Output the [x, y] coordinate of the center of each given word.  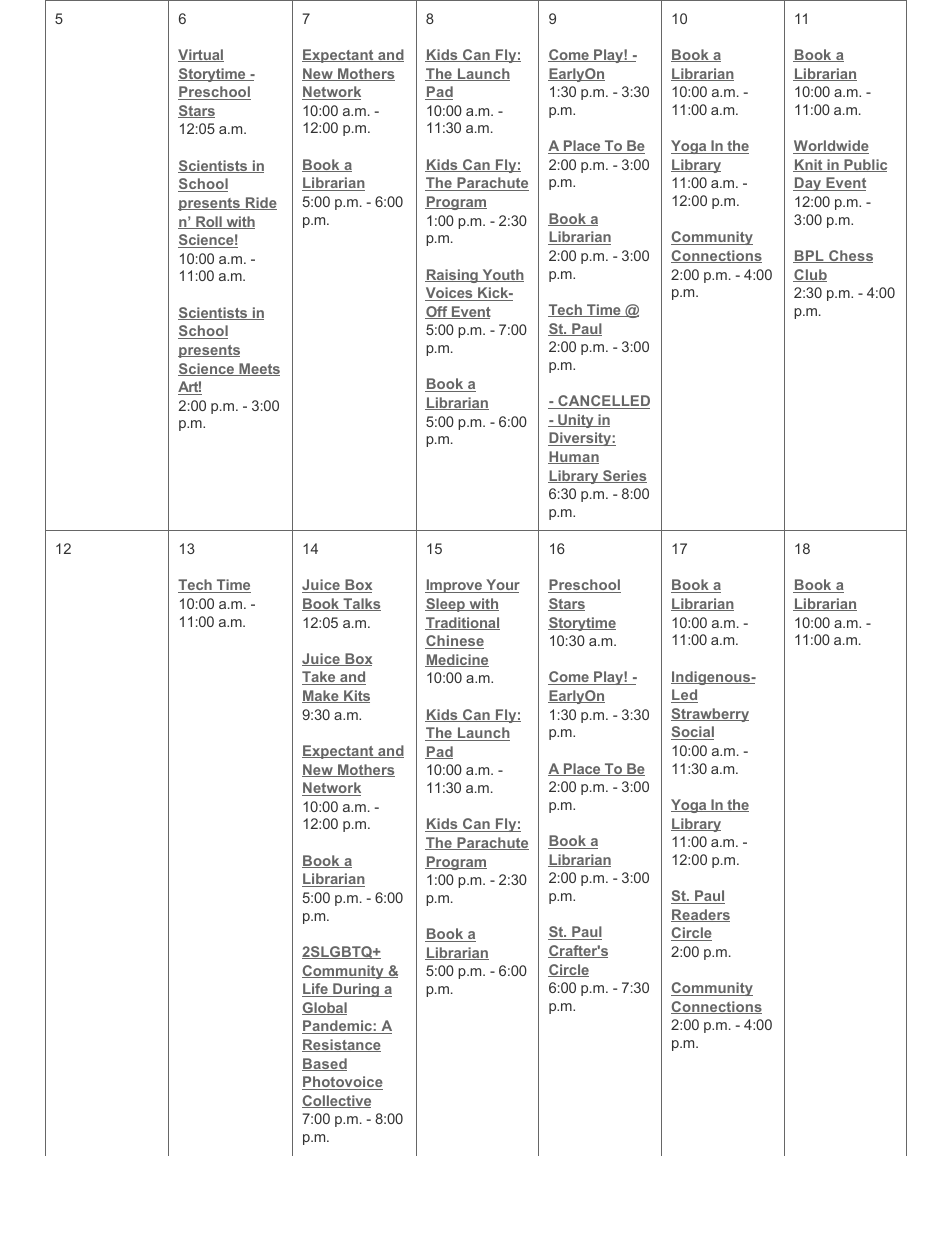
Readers [700, 915]
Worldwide [831, 147]
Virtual [201, 55]
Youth [502, 275]
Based [324, 1064]
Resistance [341, 1045]
